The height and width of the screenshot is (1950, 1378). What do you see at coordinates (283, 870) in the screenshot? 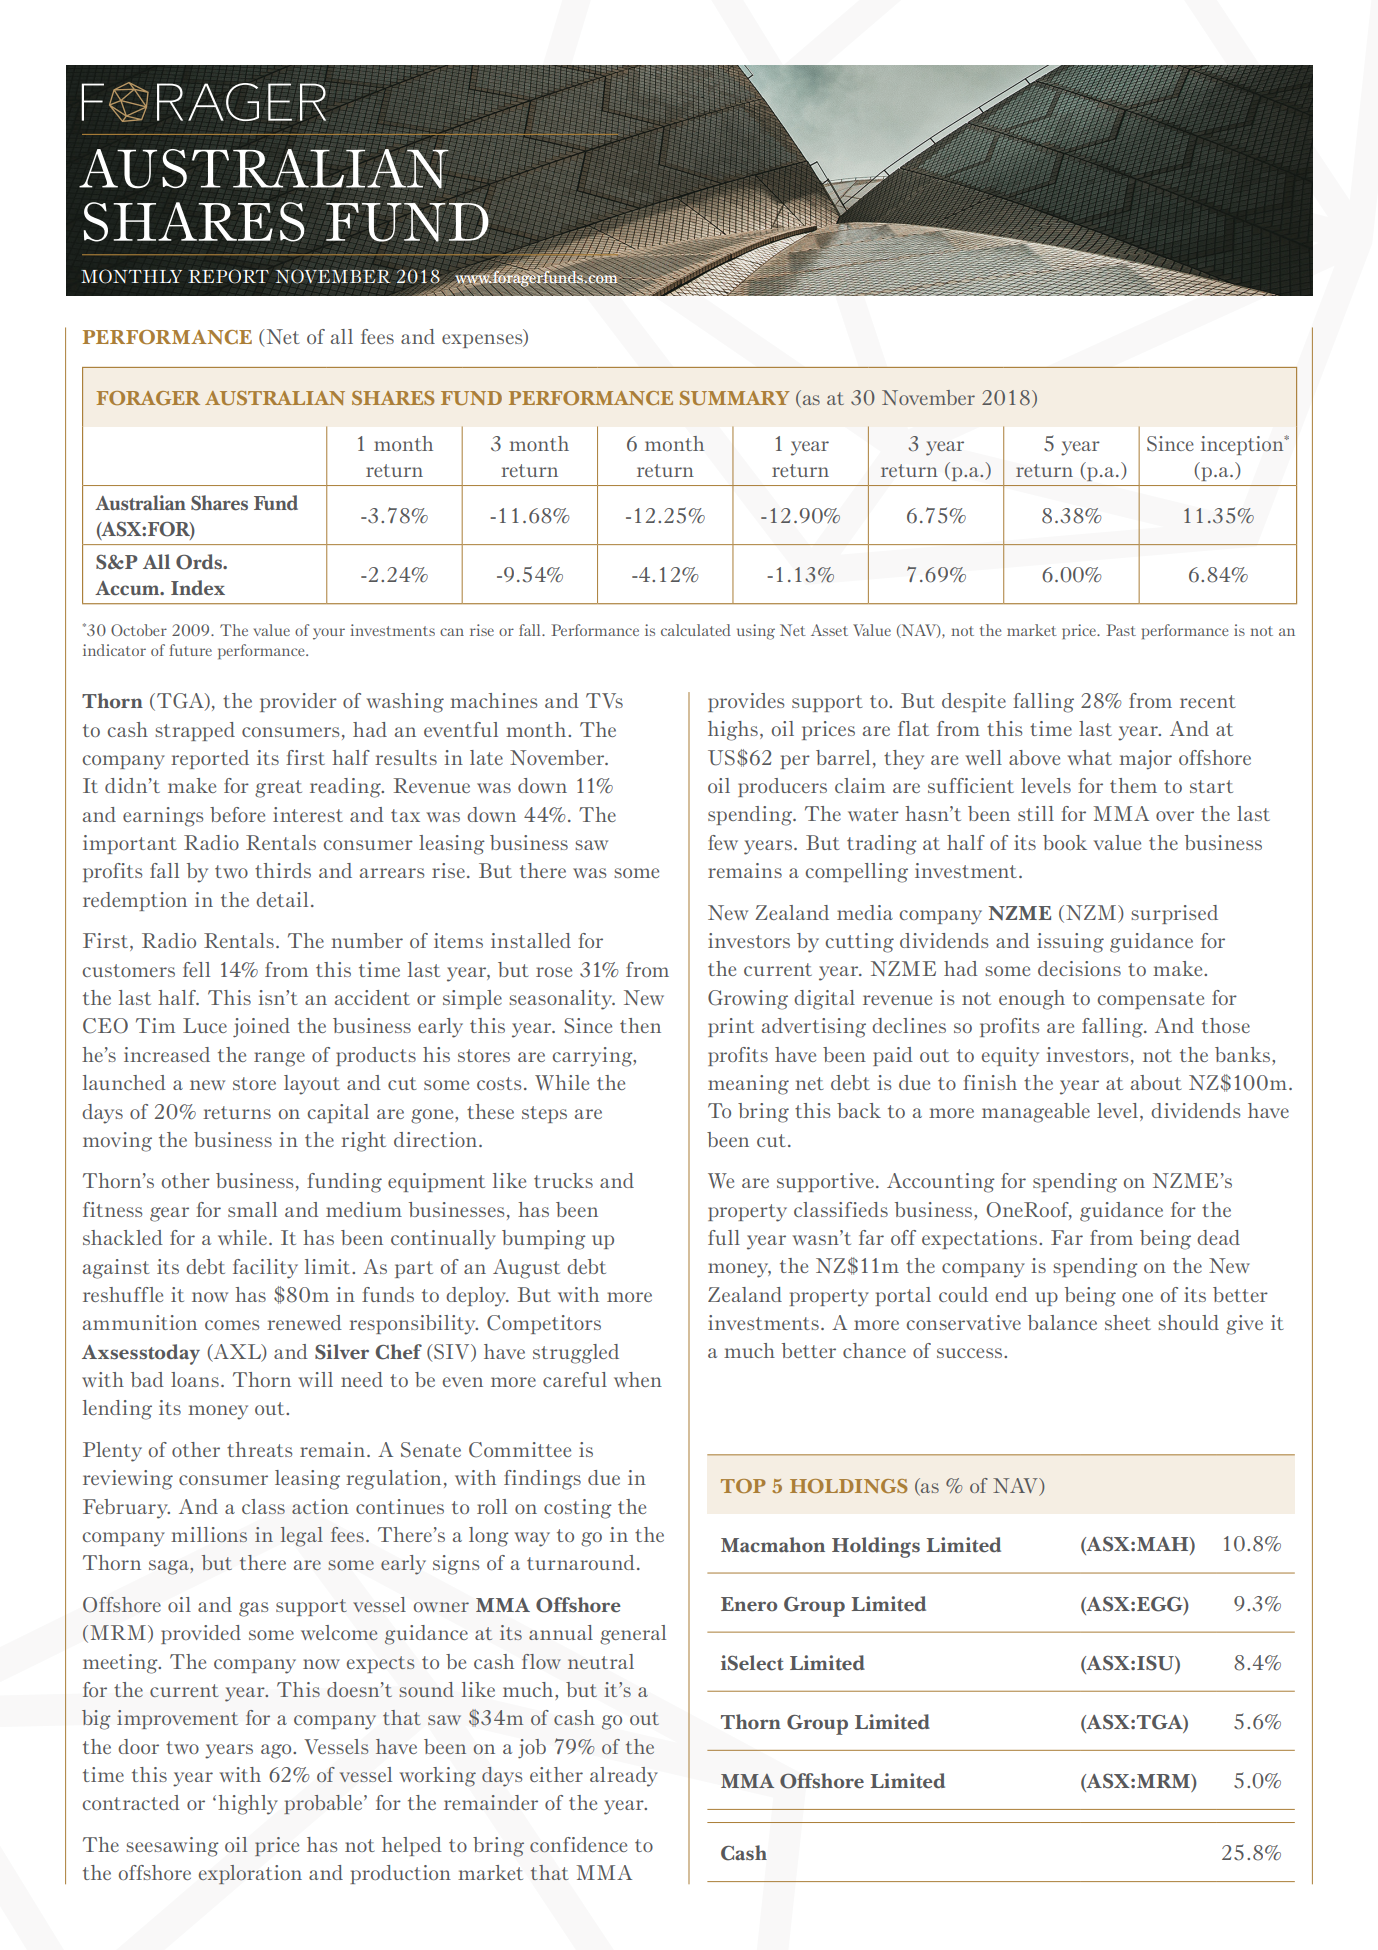
I see `thirds` at bounding box center [283, 870].
